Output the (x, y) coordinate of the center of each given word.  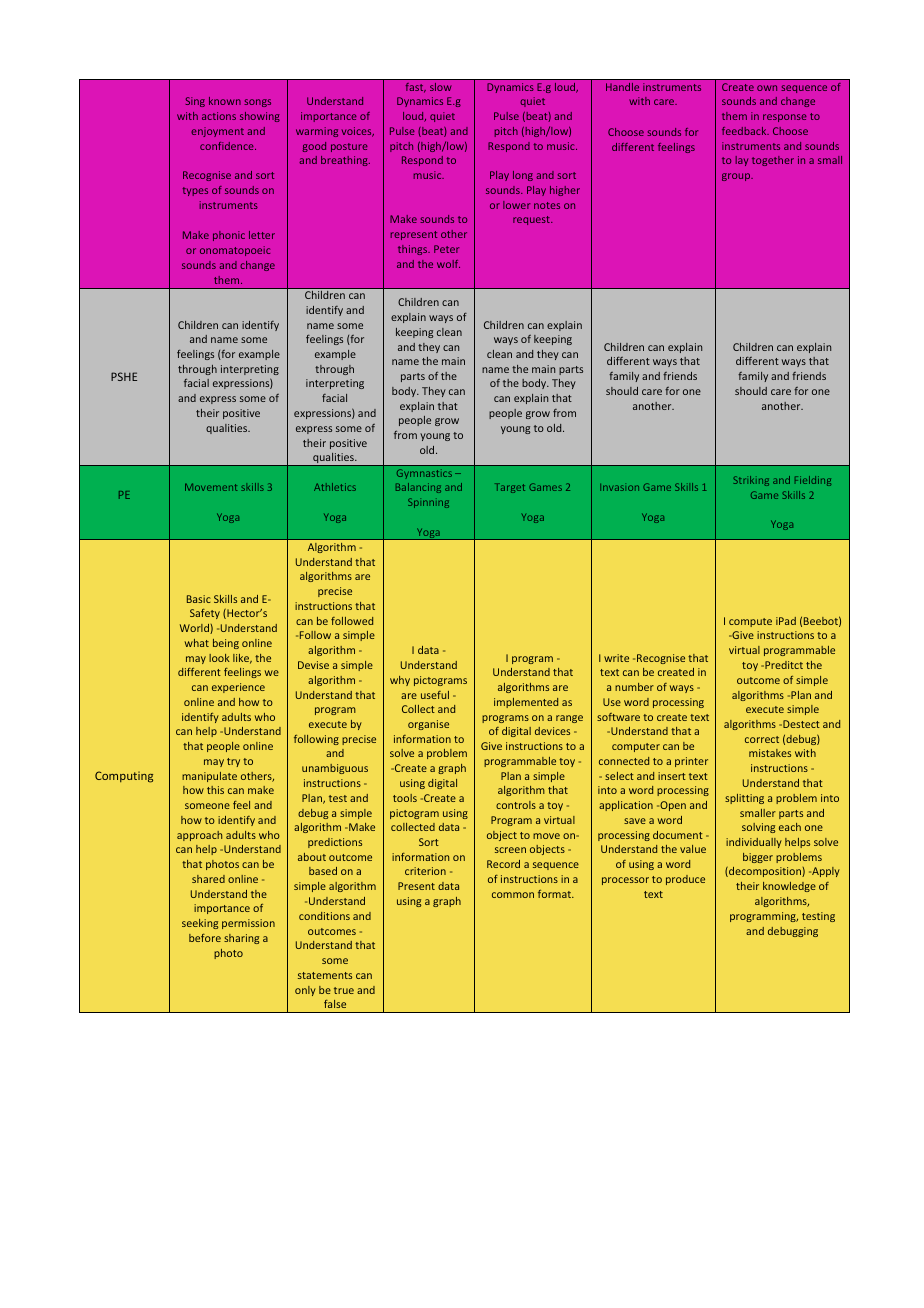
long (523, 176)
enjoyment (217, 132)
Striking (751, 481)
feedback (745, 131)
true (344, 990)
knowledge (789, 887)
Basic (199, 599)
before (205, 938)
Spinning (428, 503)
